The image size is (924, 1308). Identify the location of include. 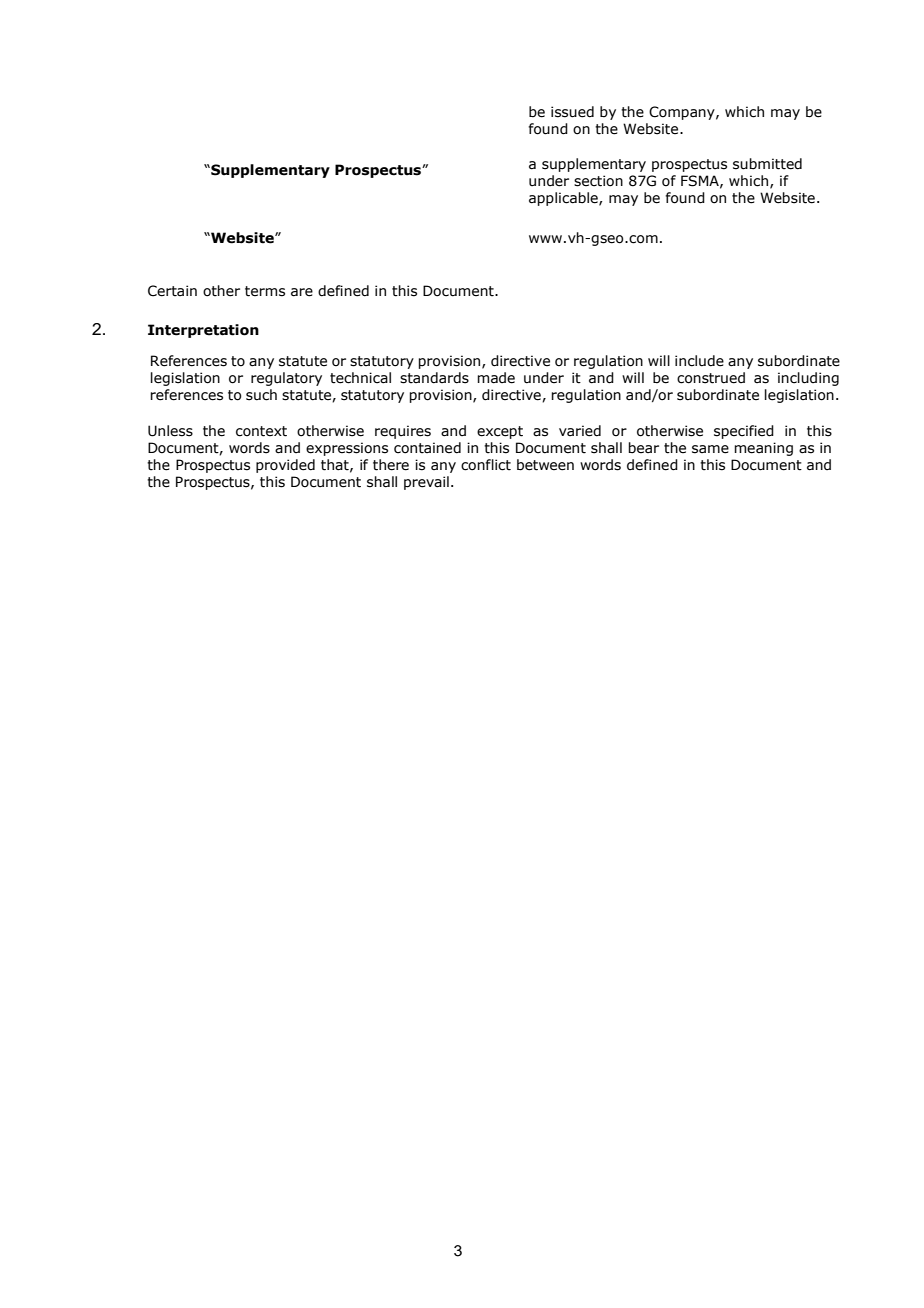
(699, 361).
